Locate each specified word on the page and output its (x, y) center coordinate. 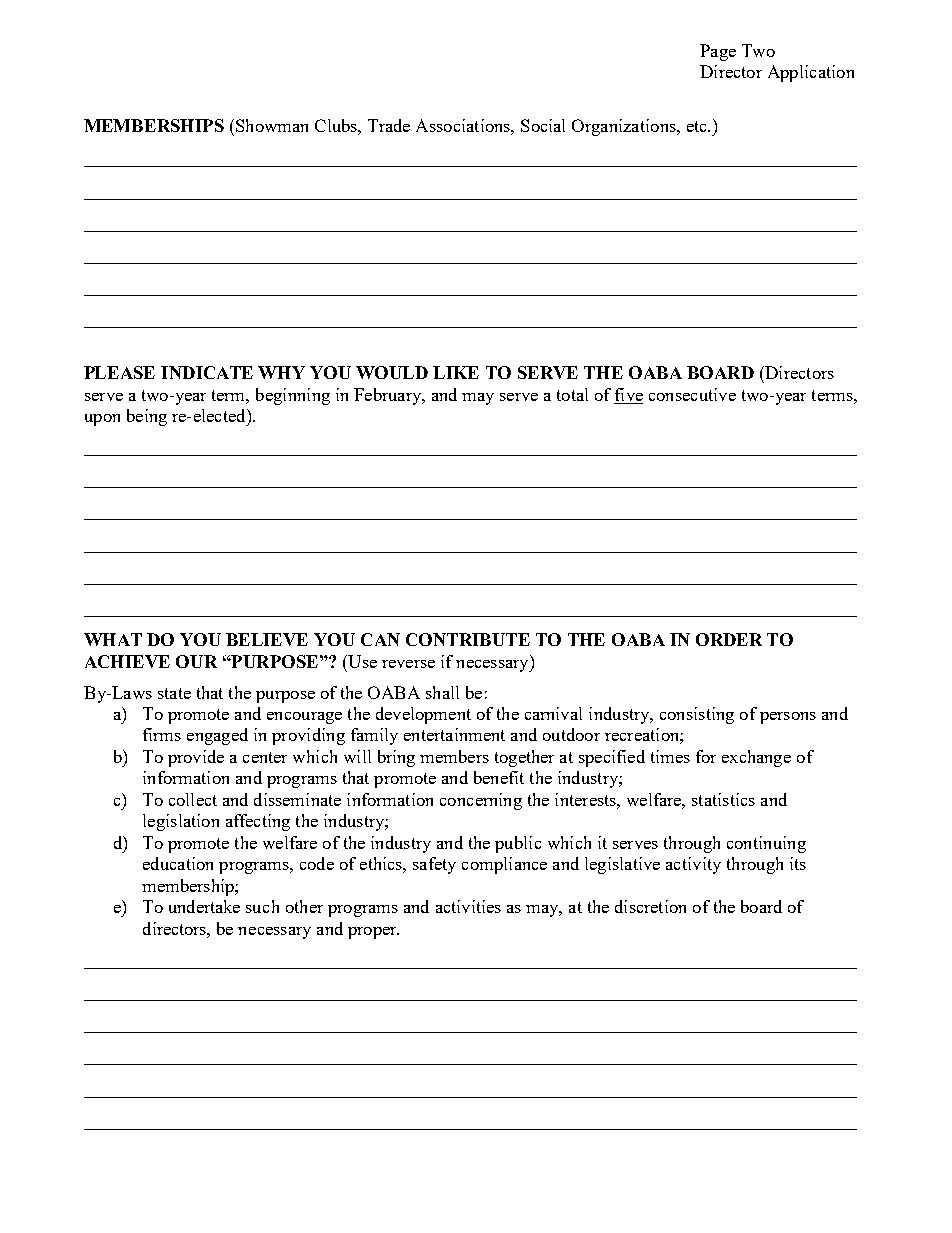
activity (693, 865)
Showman (272, 125)
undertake (204, 906)
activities (468, 906)
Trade (389, 125)
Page (718, 52)
